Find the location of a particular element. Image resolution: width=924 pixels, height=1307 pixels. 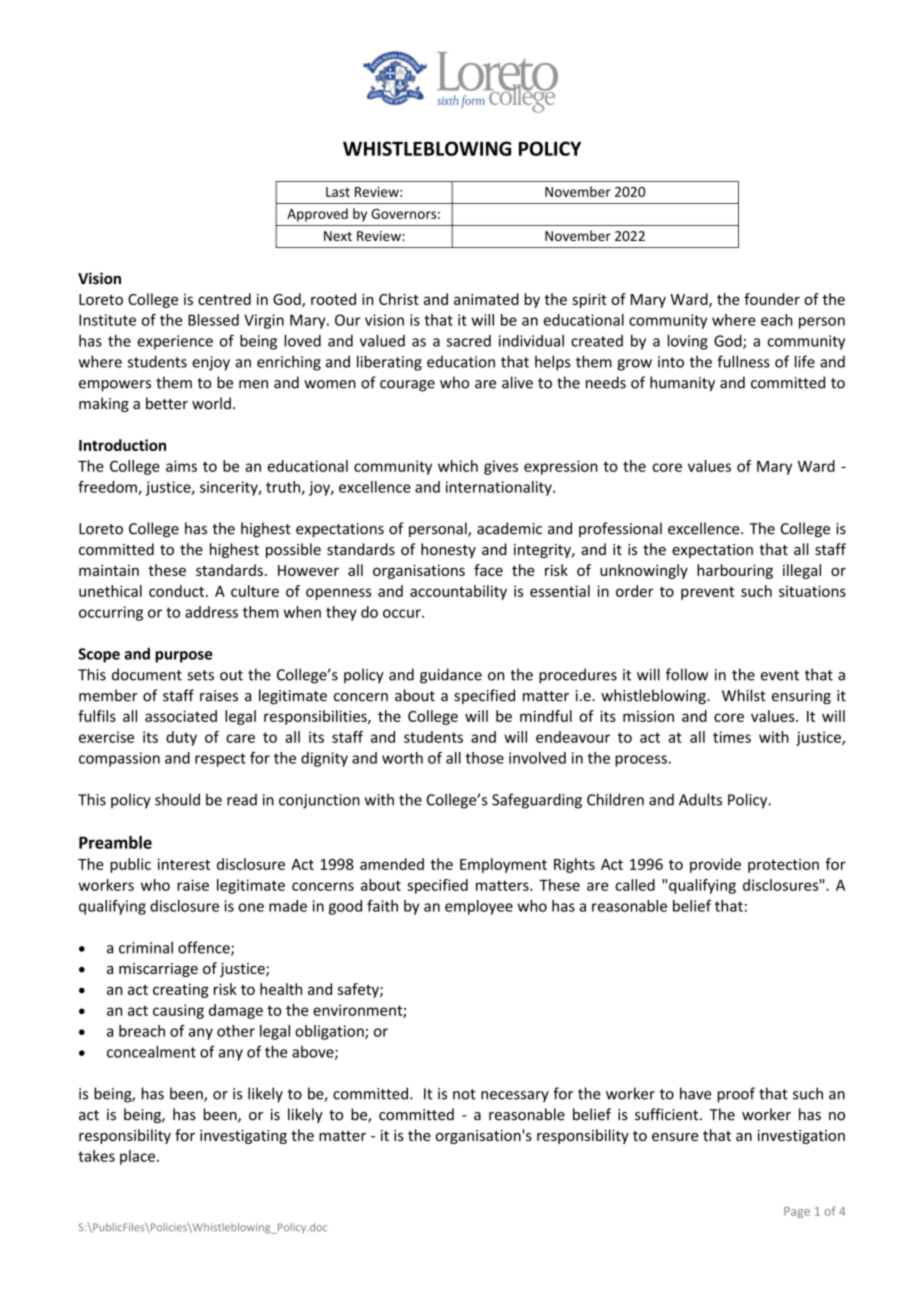

animated is located at coordinates (486, 299).
